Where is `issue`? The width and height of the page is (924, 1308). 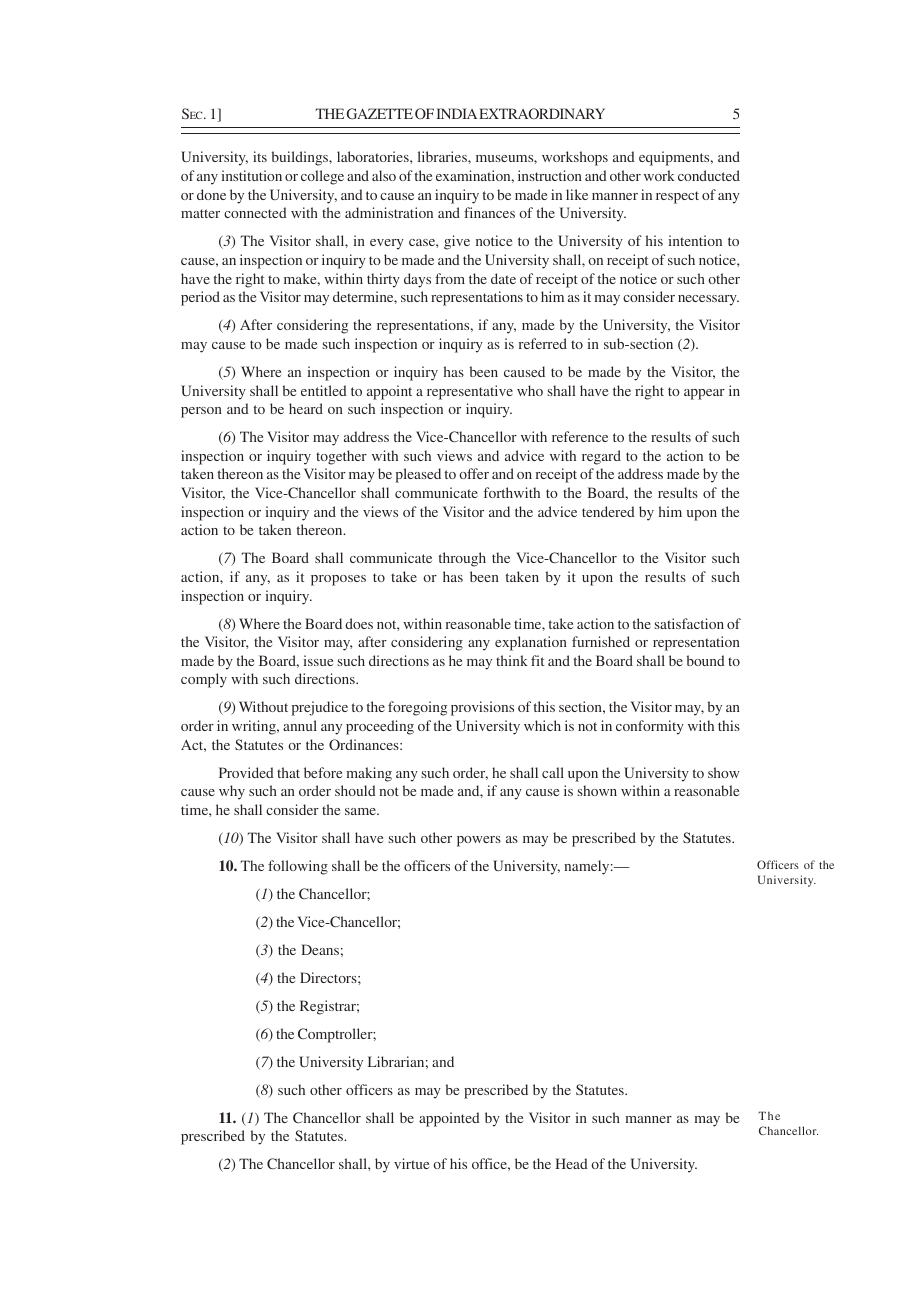 issue is located at coordinates (318, 660).
